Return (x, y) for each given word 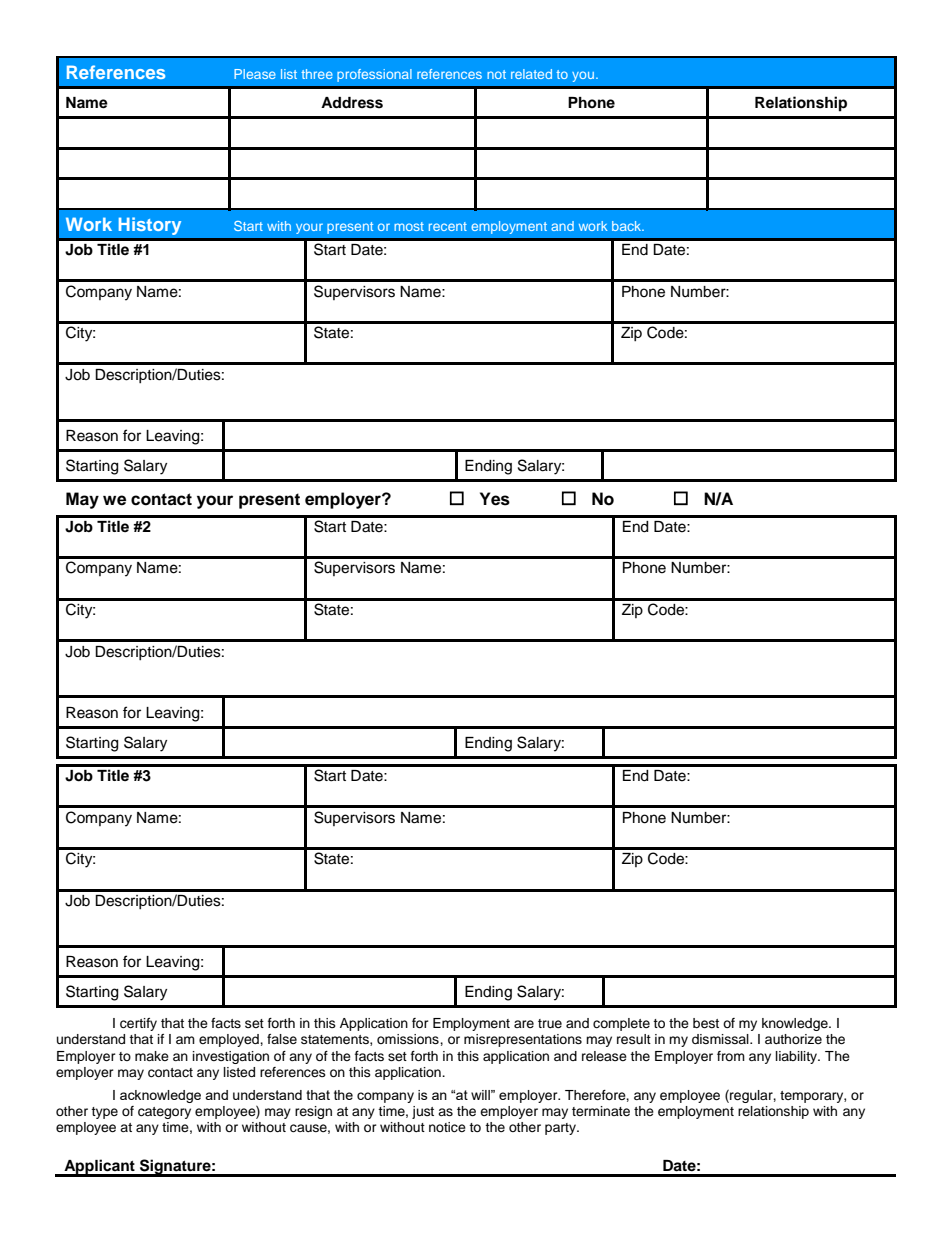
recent (448, 226)
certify (138, 1024)
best (706, 1023)
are (524, 1024)
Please (255, 74)
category (164, 1113)
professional (374, 75)
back (628, 226)
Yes (495, 499)
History (150, 226)
